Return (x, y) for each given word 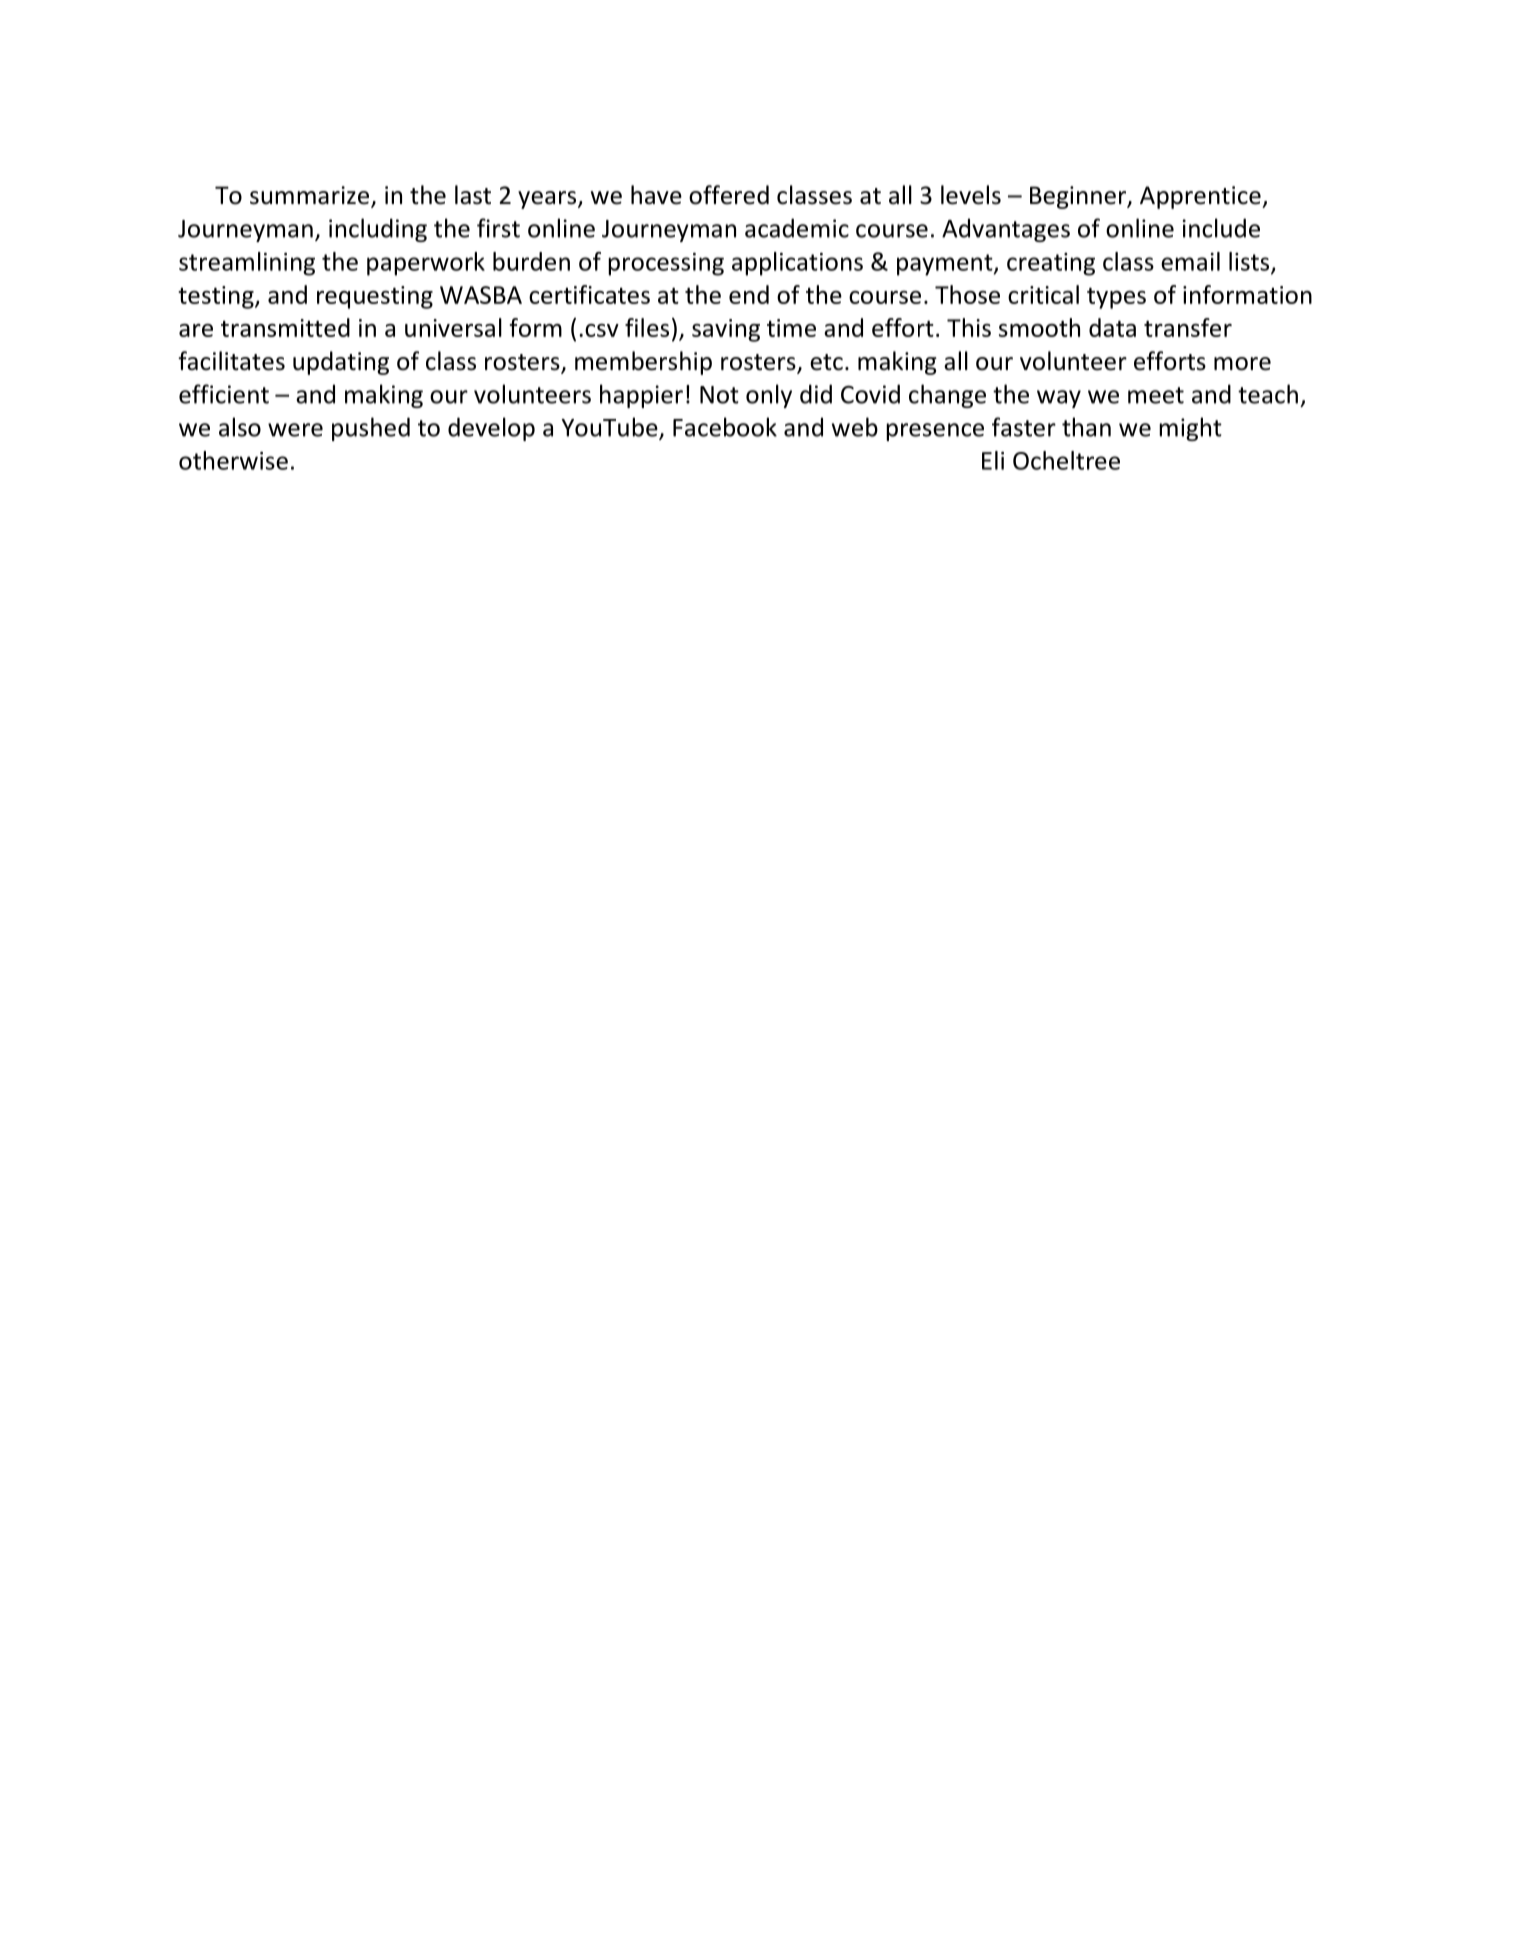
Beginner (1079, 197)
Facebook (725, 427)
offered (729, 195)
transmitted (285, 327)
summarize (311, 196)
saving (726, 330)
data (1112, 327)
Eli (993, 460)
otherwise (233, 460)
